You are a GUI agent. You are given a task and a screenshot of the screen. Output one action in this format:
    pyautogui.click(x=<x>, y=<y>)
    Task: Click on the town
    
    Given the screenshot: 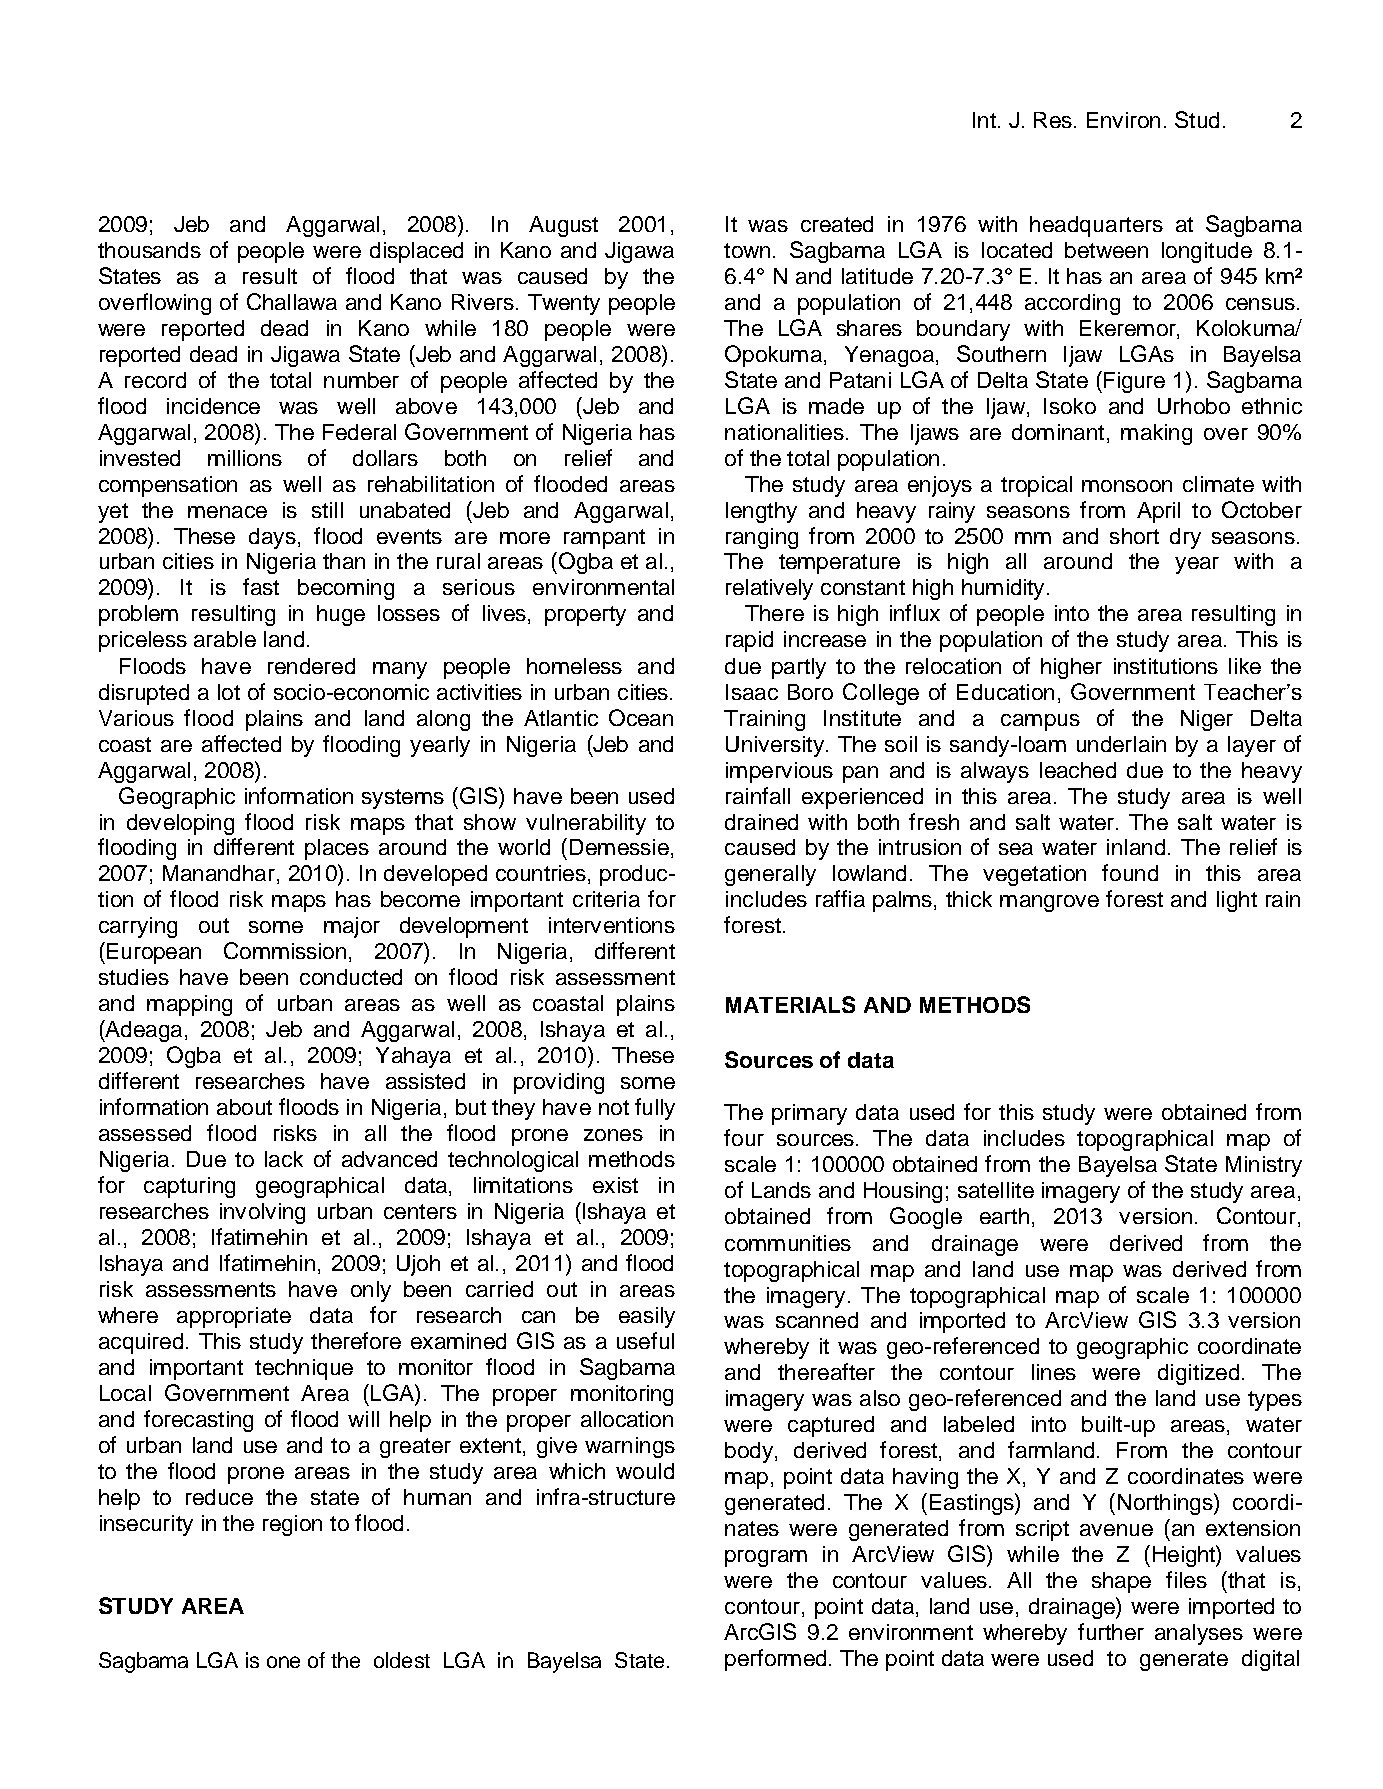 What is the action you would take?
    pyautogui.click(x=747, y=250)
